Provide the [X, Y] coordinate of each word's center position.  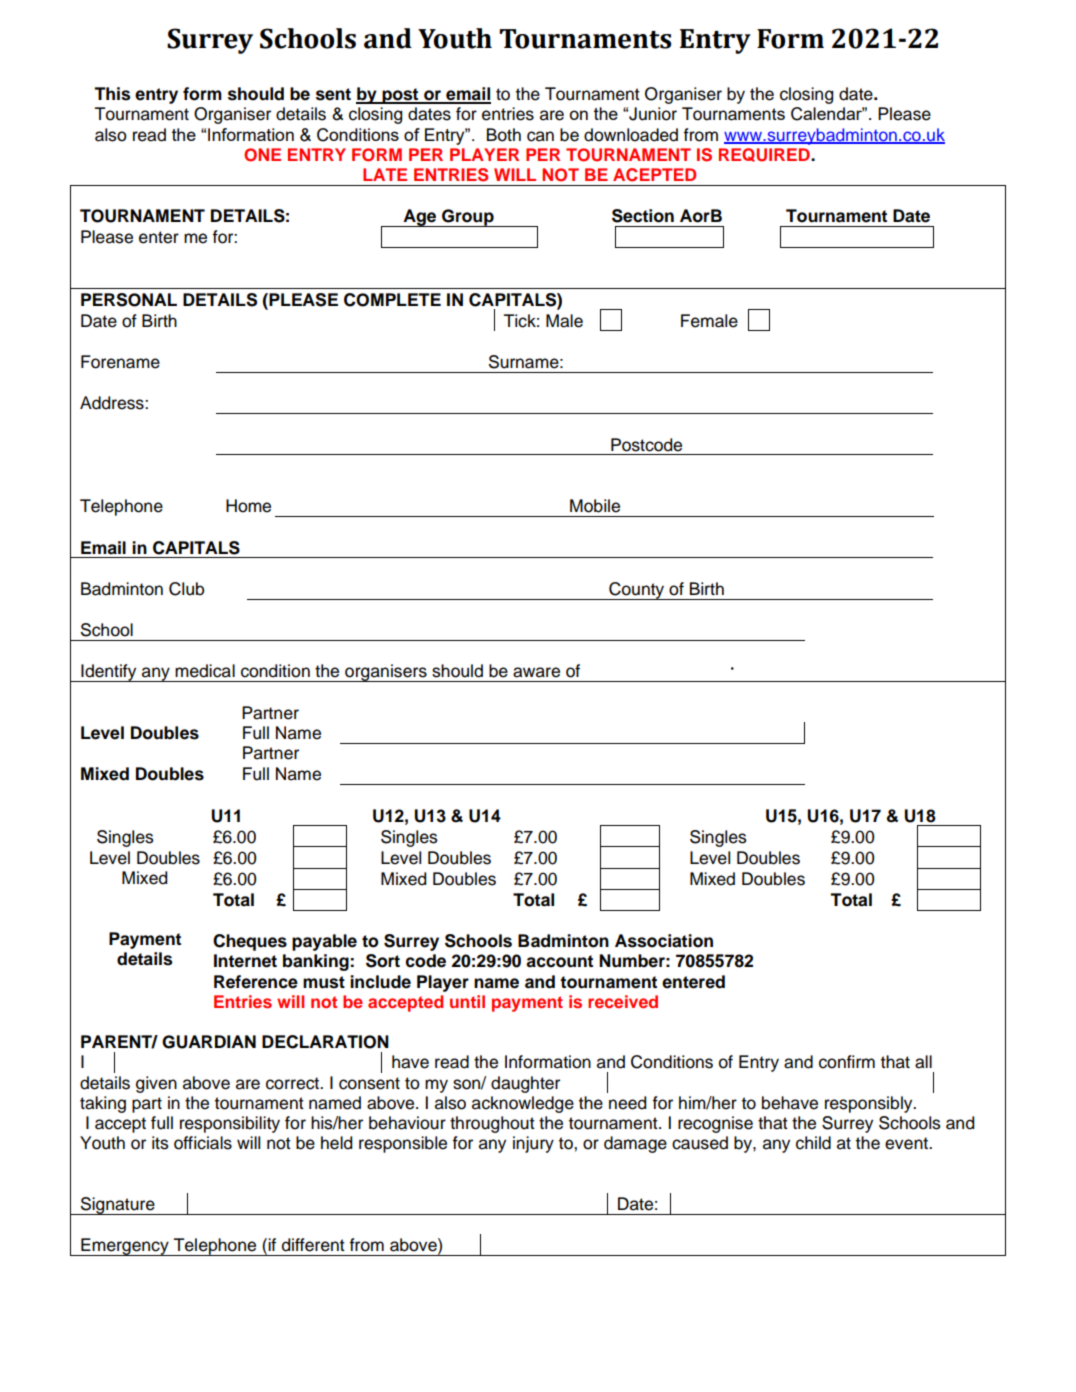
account [559, 961]
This [112, 94]
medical [205, 671]
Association [664, 941]
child [813, 1143]
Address [113, 403]
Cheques [250, 942]
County [637, 591]
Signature [118, 1206]
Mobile [595, 506]
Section [643, 216]
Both [504, 135]
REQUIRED [765, 155]
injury [533, 1144]
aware [536, 672]
